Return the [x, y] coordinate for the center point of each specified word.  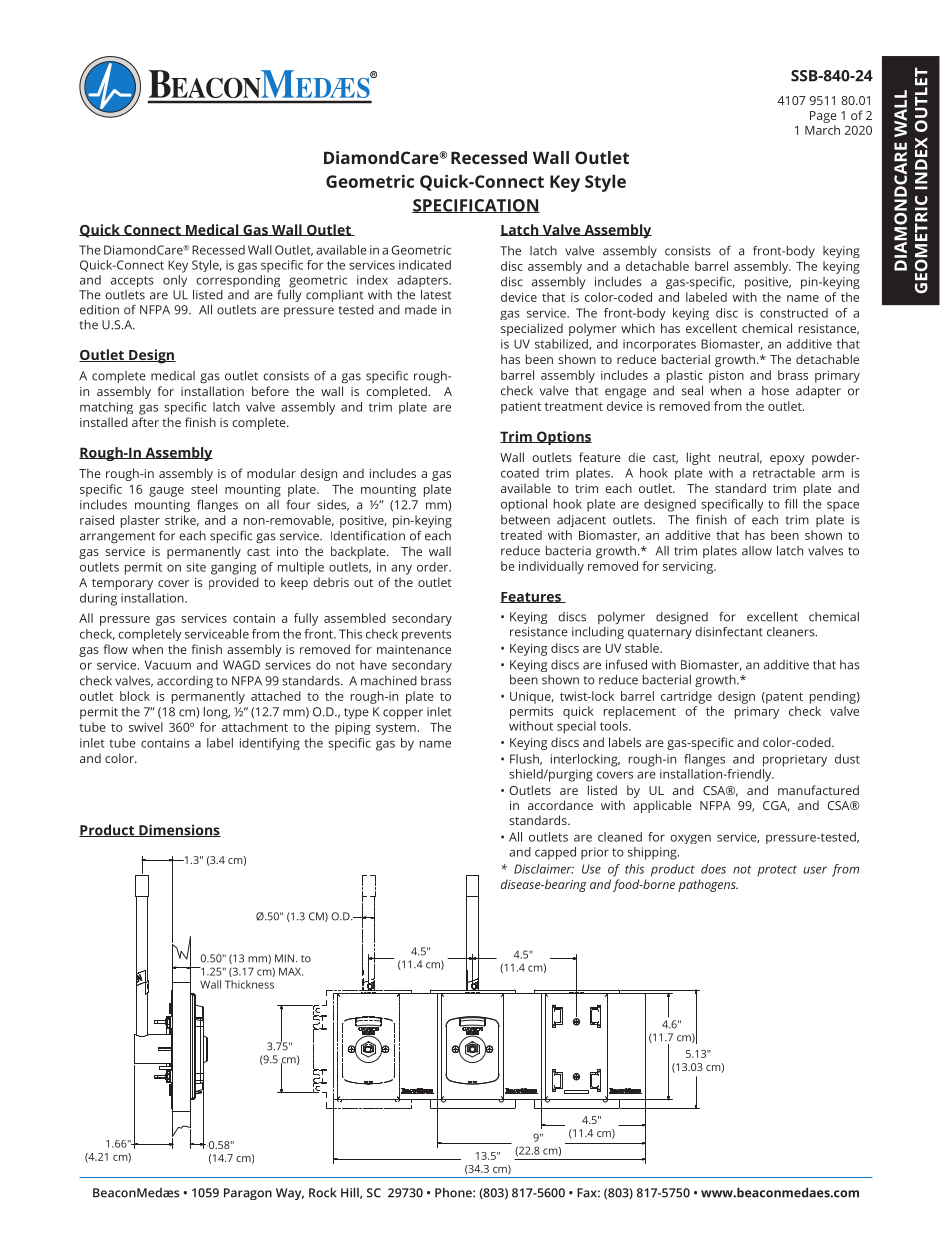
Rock [323, 1192]
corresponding [238, 281]
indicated [425, 265]
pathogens [708, 885]
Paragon [248, 1194]
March [822, 130]
